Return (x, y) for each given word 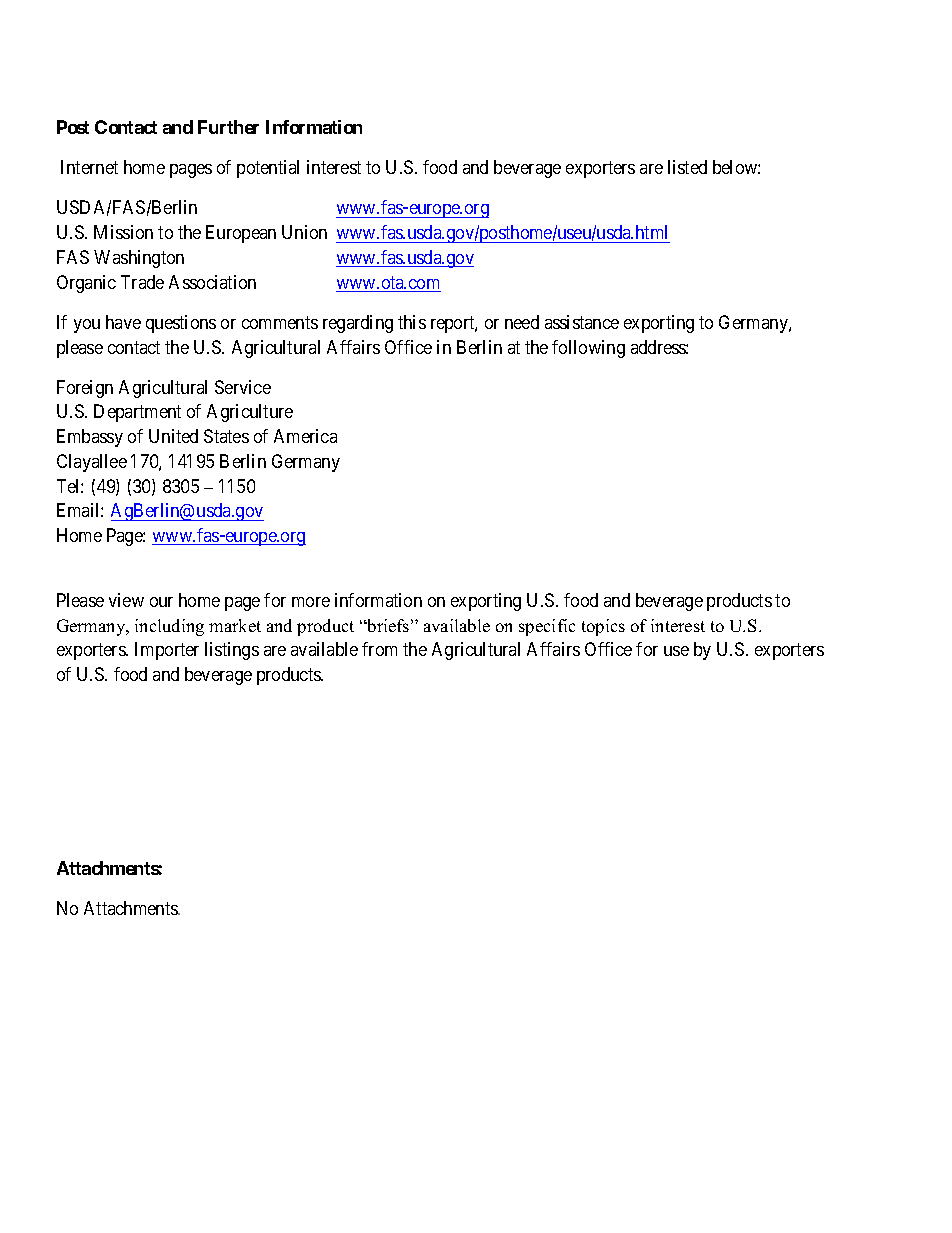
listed (687, 167)
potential (268, 169)
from (379, 649)
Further (228, 127)
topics (603, 627)
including (169, 627)
